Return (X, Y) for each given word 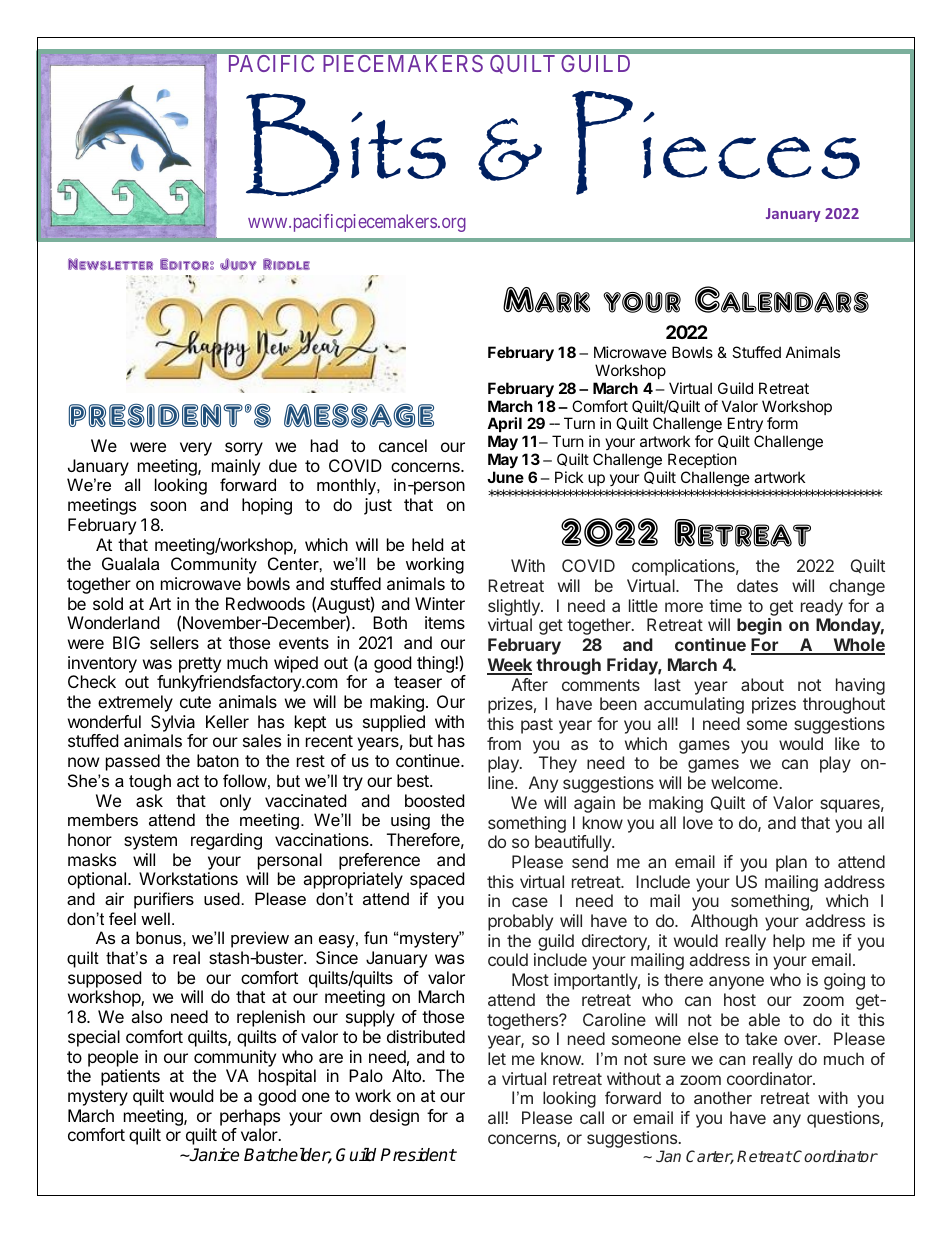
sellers (174, 642)
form (782, 423)
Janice (213, 1155)
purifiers (164, 900)
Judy (238, 264)
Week (509, 666)
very (196, 449)
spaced (437, 880)
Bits (346, 145)
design (394, 1117)
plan (791, 863)
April (504, 426)
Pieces (716, 143)
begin (759, 626)
